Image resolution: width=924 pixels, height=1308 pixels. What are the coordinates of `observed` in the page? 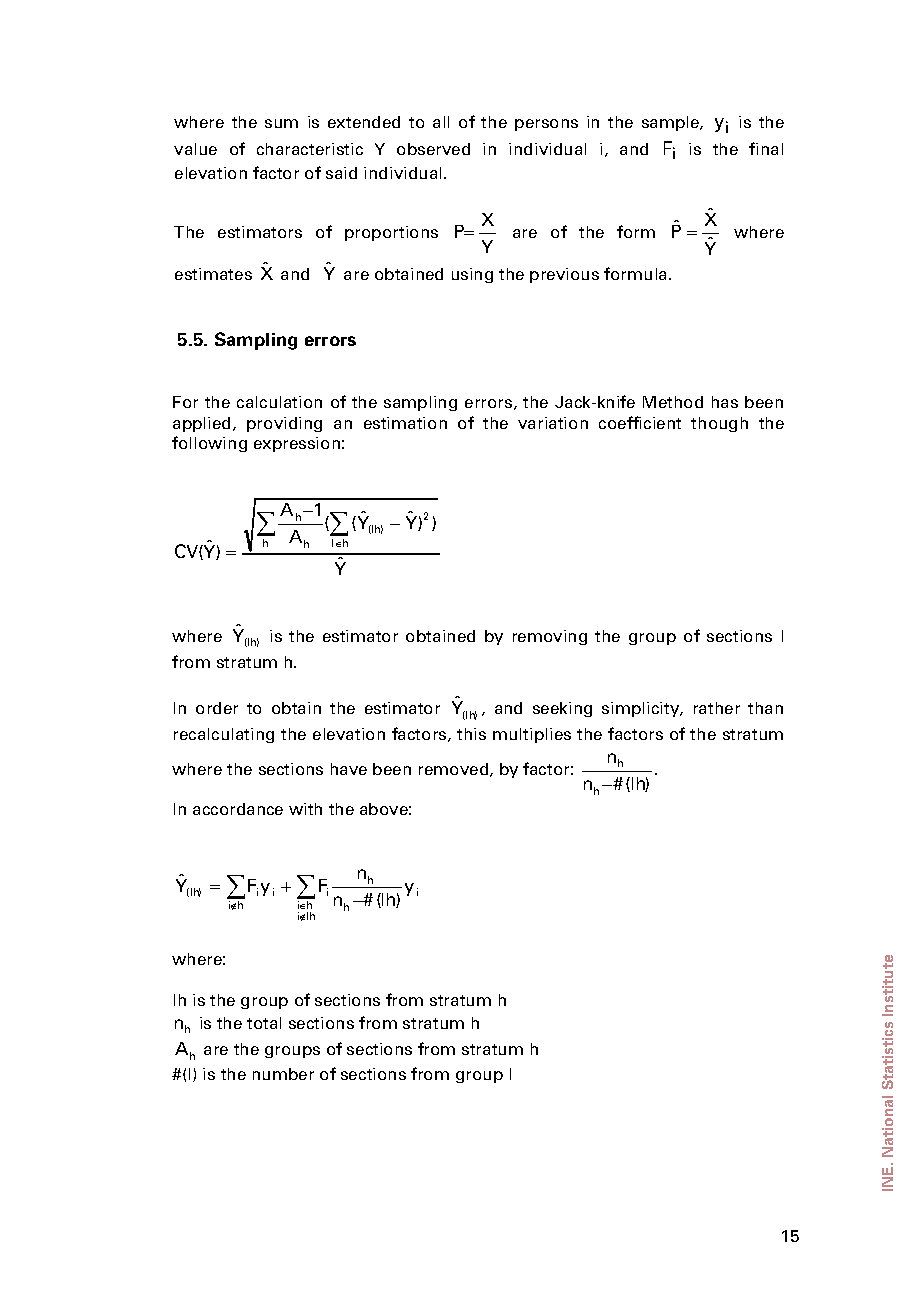 It's located at (433, 149).
